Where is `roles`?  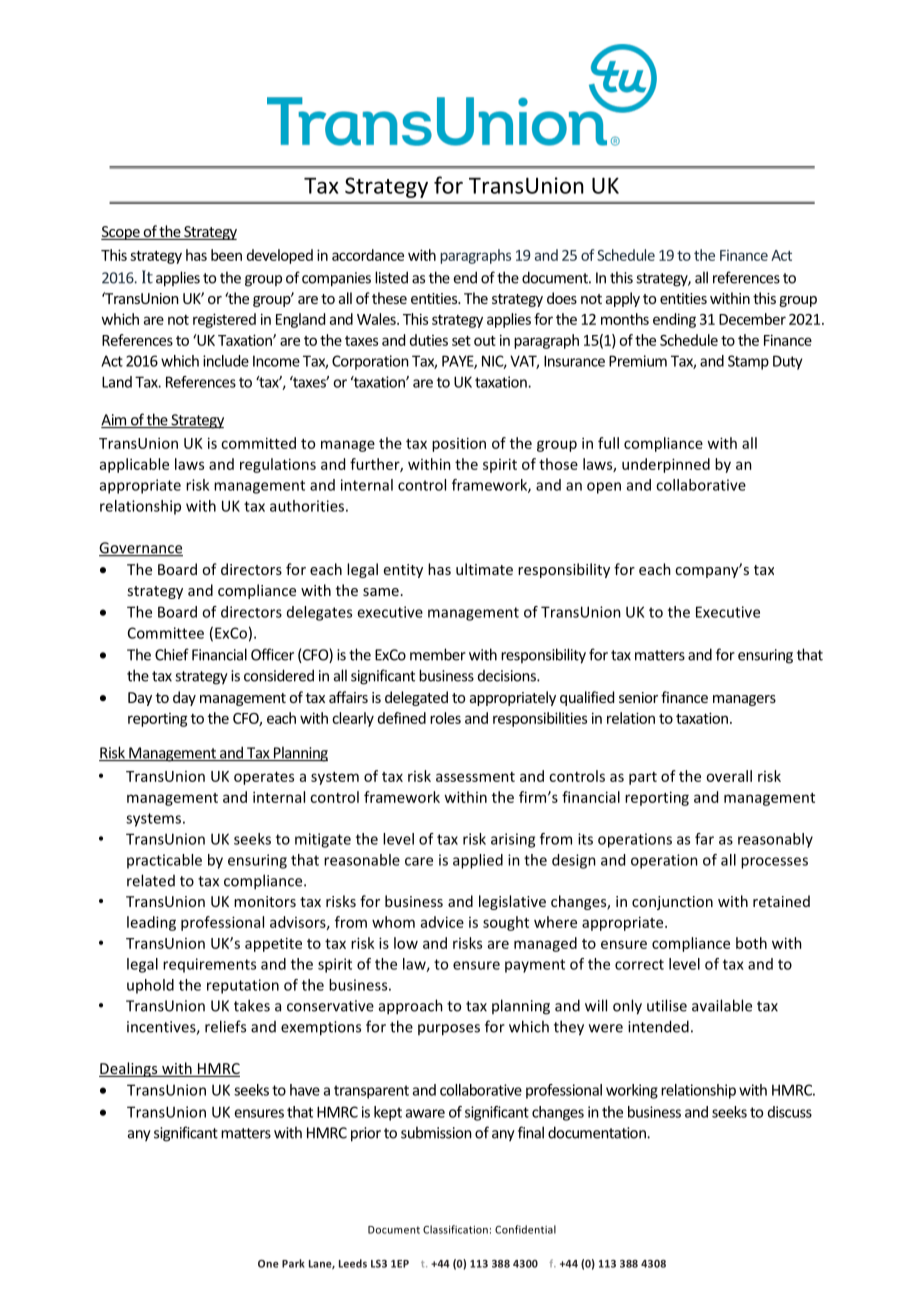 roles is located at coordinates (445, 718).
